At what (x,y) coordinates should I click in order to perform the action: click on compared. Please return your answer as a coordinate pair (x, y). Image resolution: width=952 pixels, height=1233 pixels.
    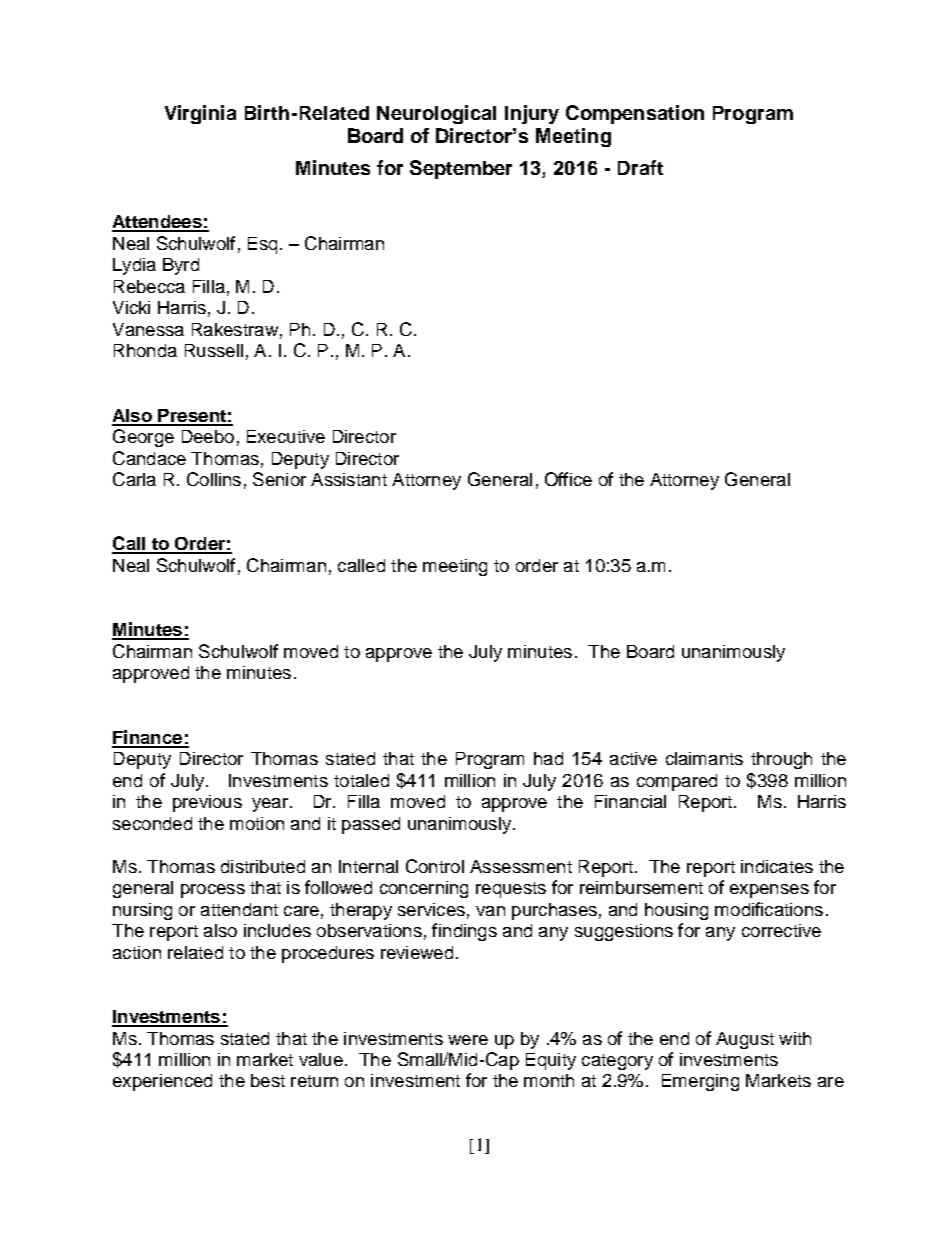
    Looking at the image, I should click on (677, 782).
